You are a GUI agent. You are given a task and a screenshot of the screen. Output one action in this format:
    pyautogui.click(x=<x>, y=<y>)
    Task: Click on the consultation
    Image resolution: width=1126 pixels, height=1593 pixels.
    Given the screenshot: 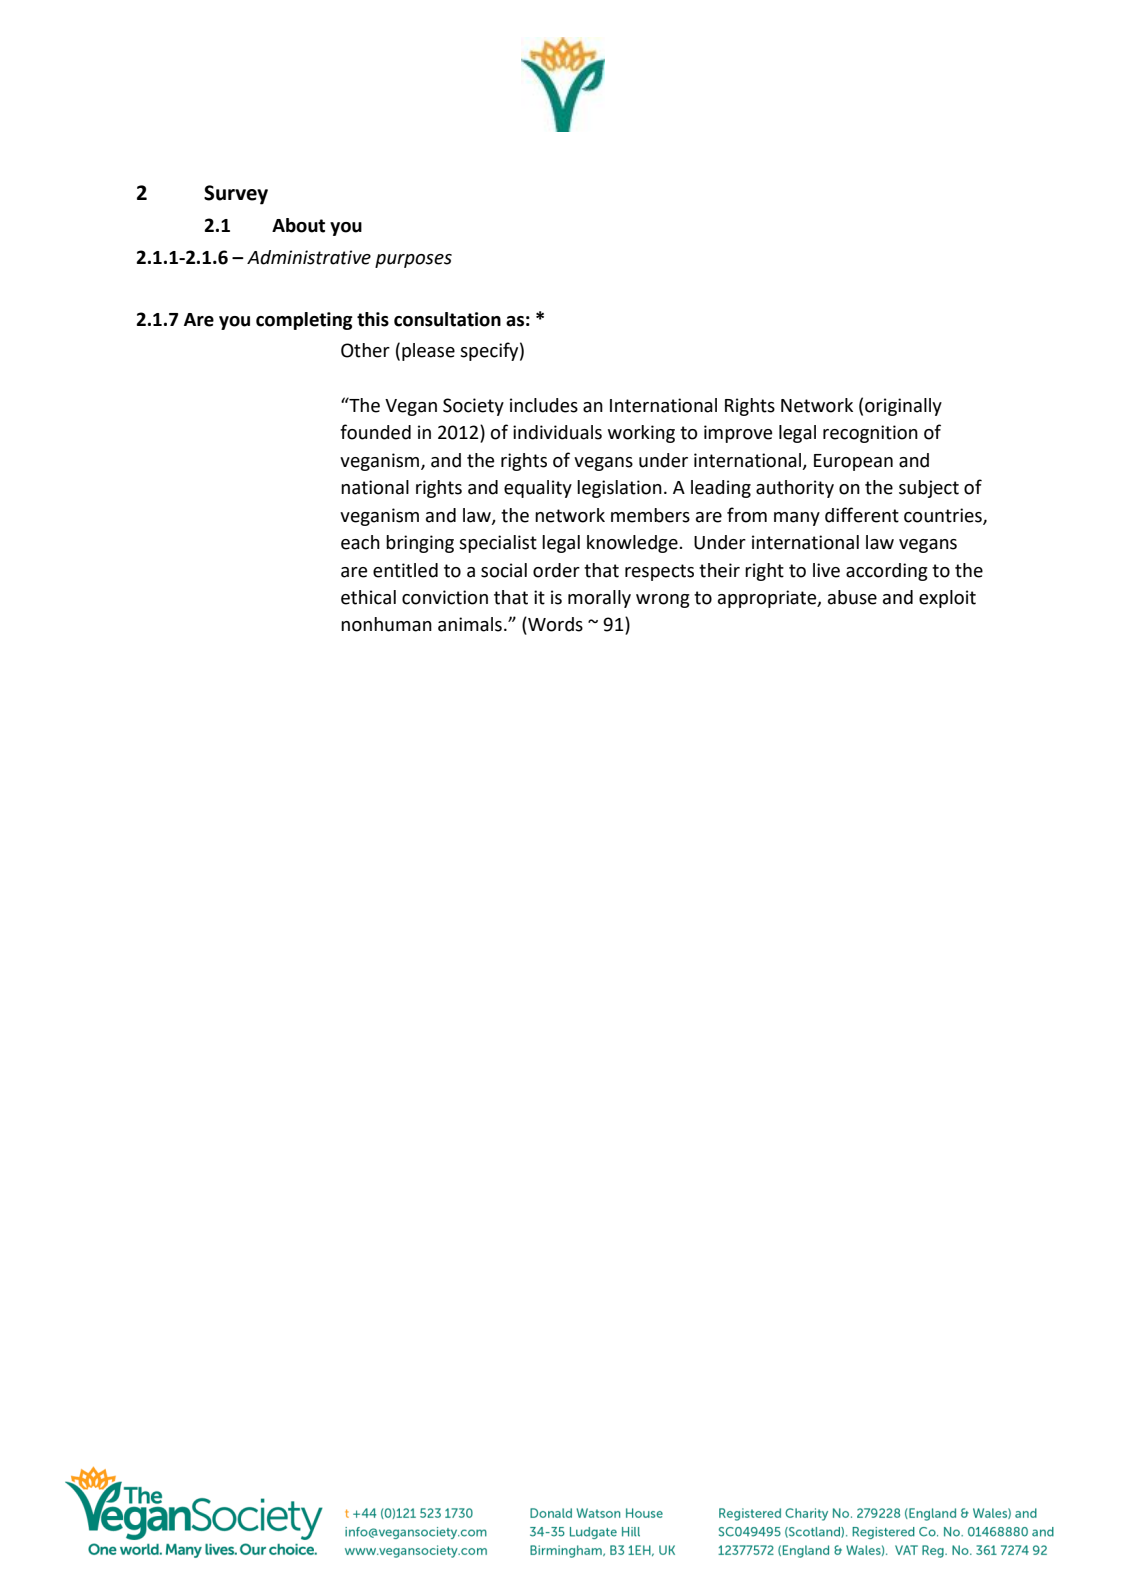 What is the action you would take?
    pyautogui.click(x=447, y=319)
